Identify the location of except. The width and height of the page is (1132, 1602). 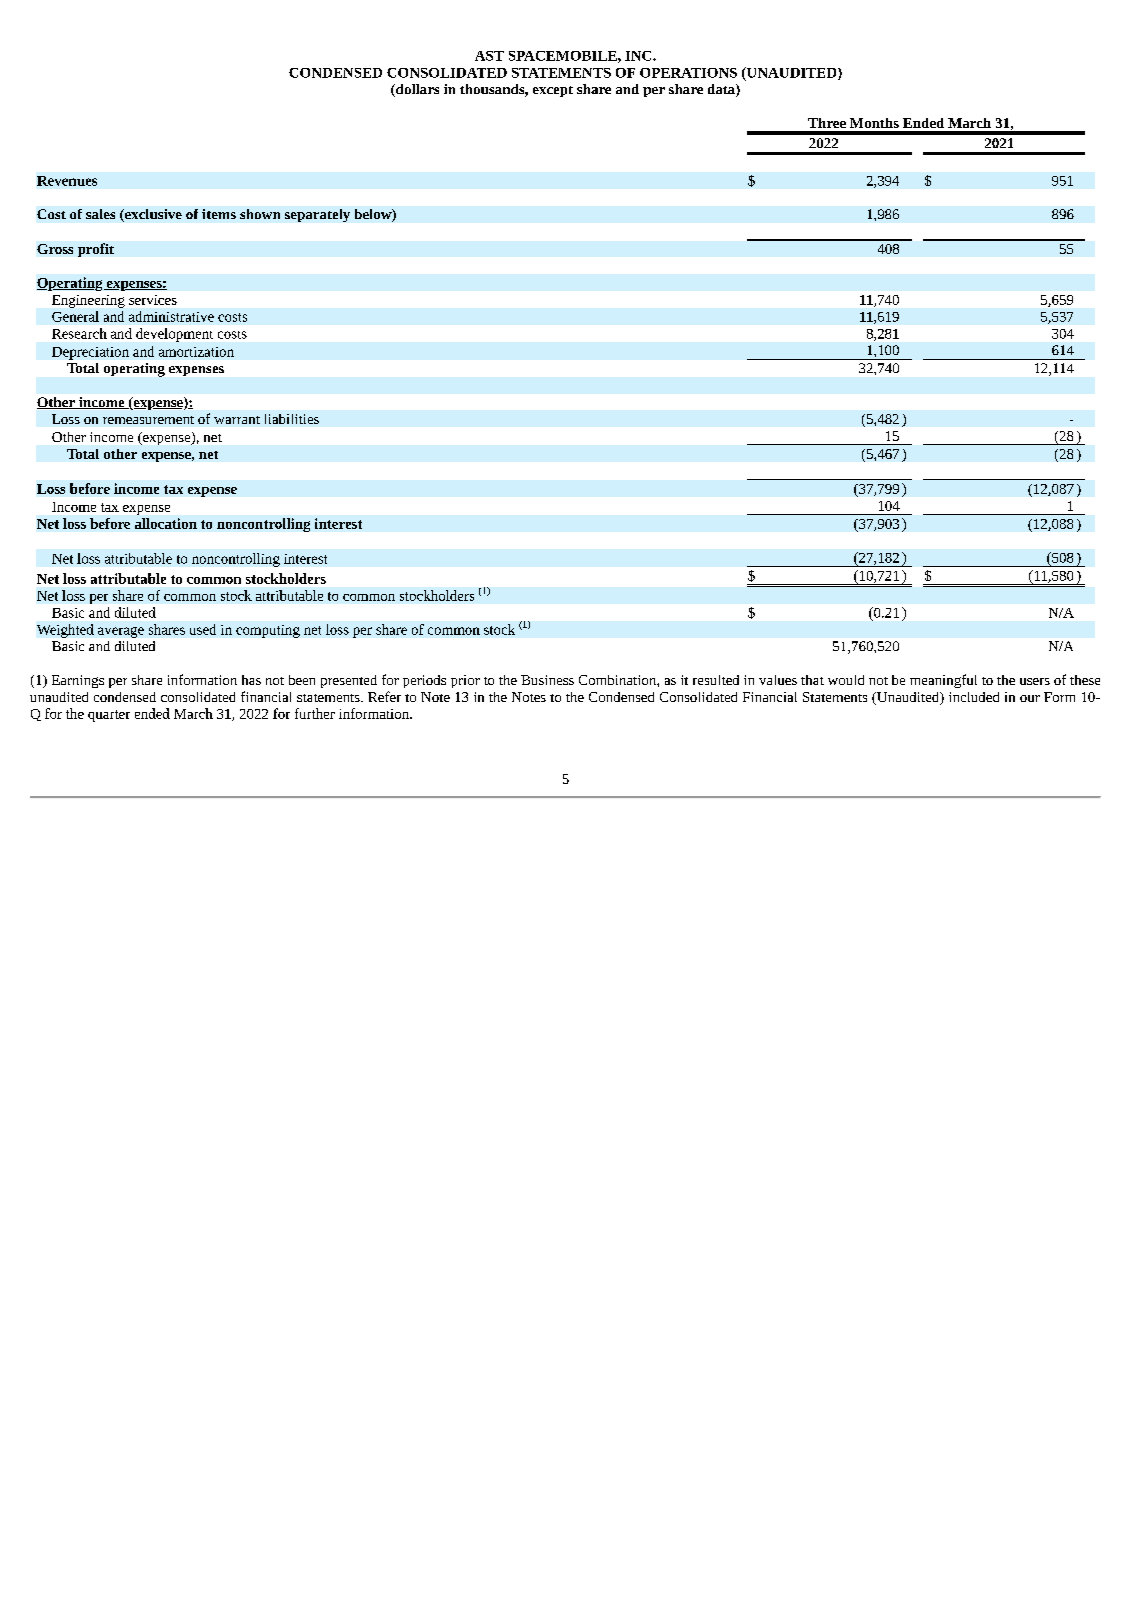
(553, 91).
